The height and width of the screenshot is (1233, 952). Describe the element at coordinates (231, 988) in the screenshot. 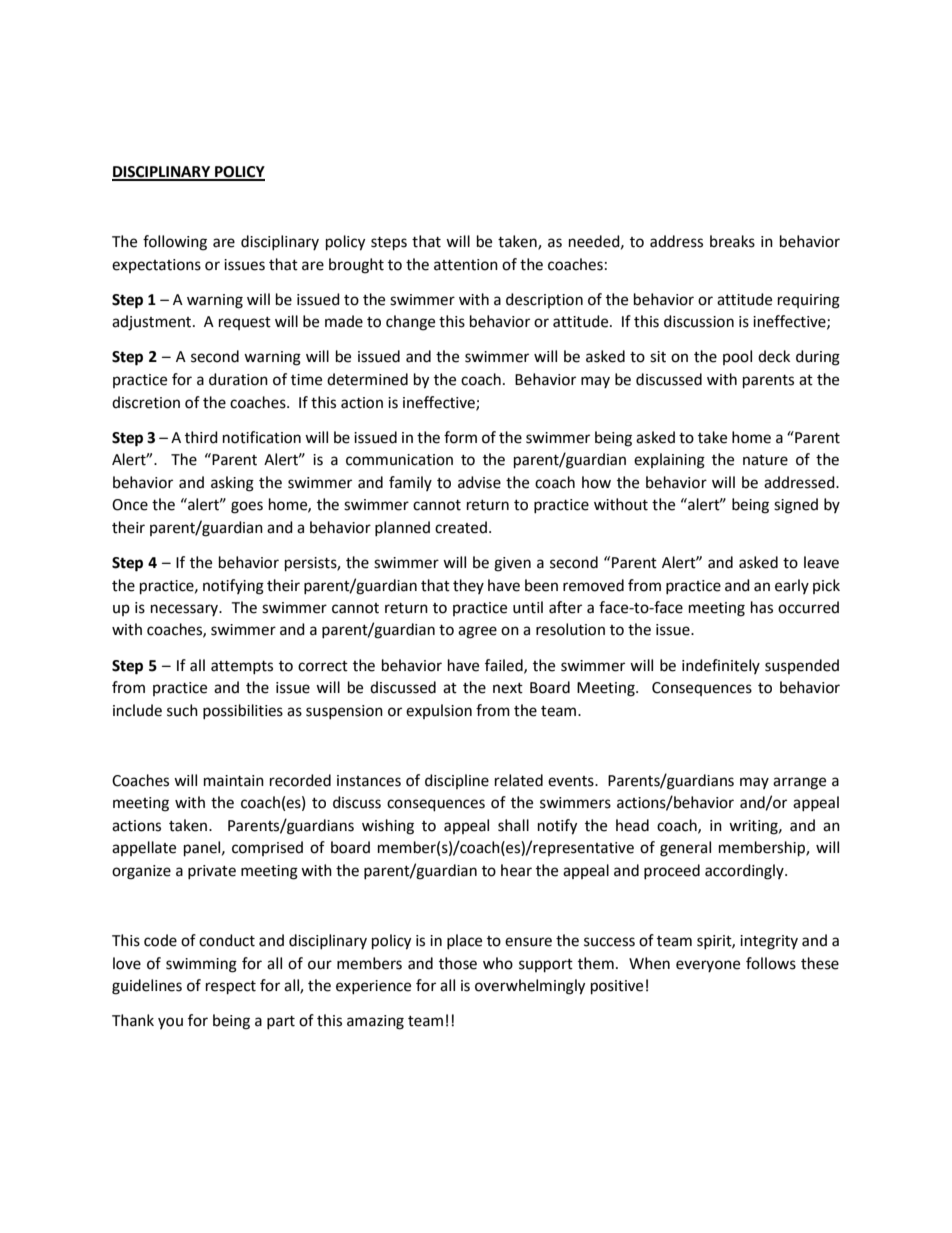

I see `respect` at that location.
